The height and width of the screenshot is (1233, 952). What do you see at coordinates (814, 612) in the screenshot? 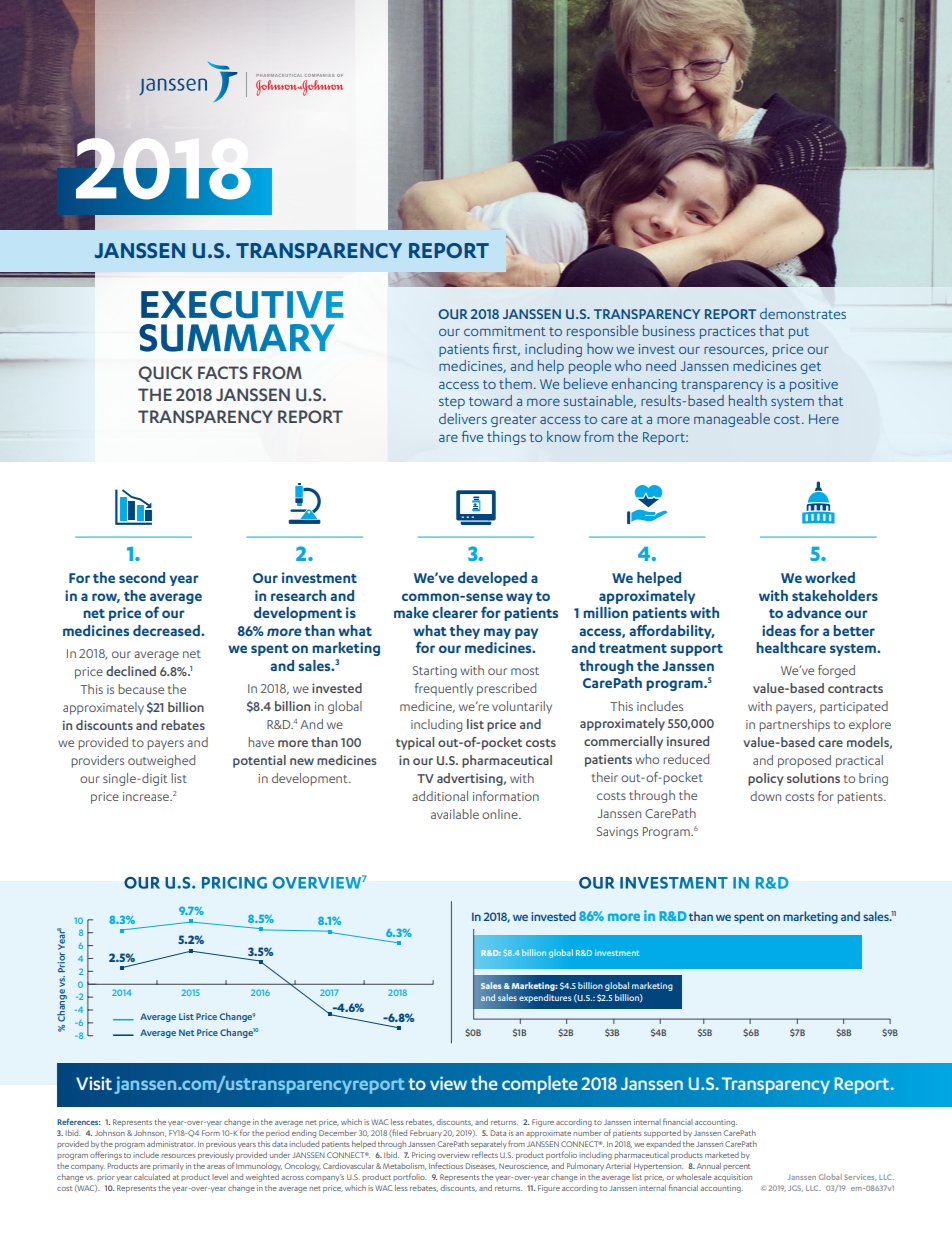
I see `advance` at bounding box center [814, 612].
